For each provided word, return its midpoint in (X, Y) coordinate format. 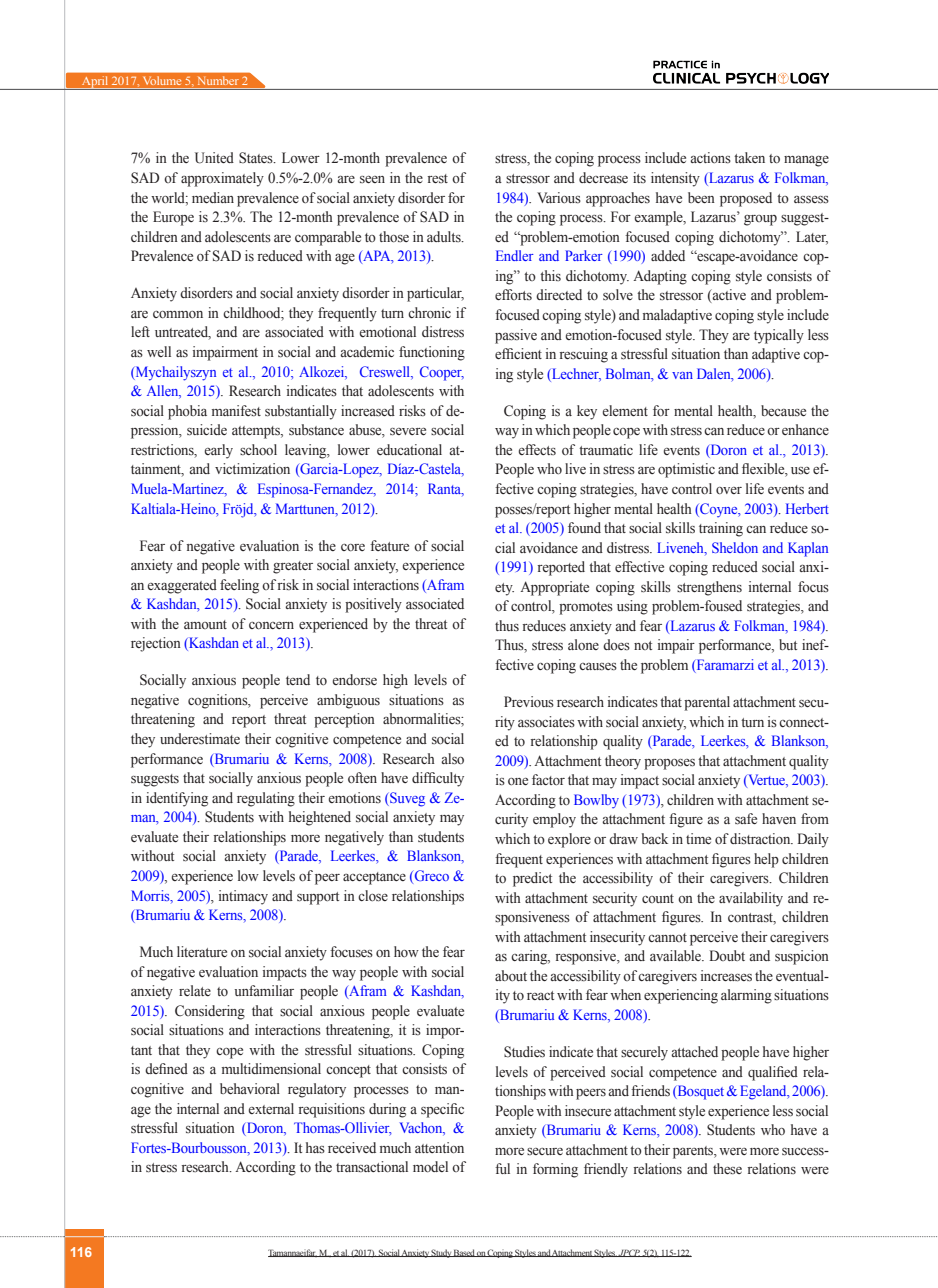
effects (537, 449)
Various (559, 197)
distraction (761, 838)
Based (464, 1253)
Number (217, 81)
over (729, 491)
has (315, 1147)
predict (532, 879)
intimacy (243, 897)
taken (749, 157)
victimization (252, 469)
